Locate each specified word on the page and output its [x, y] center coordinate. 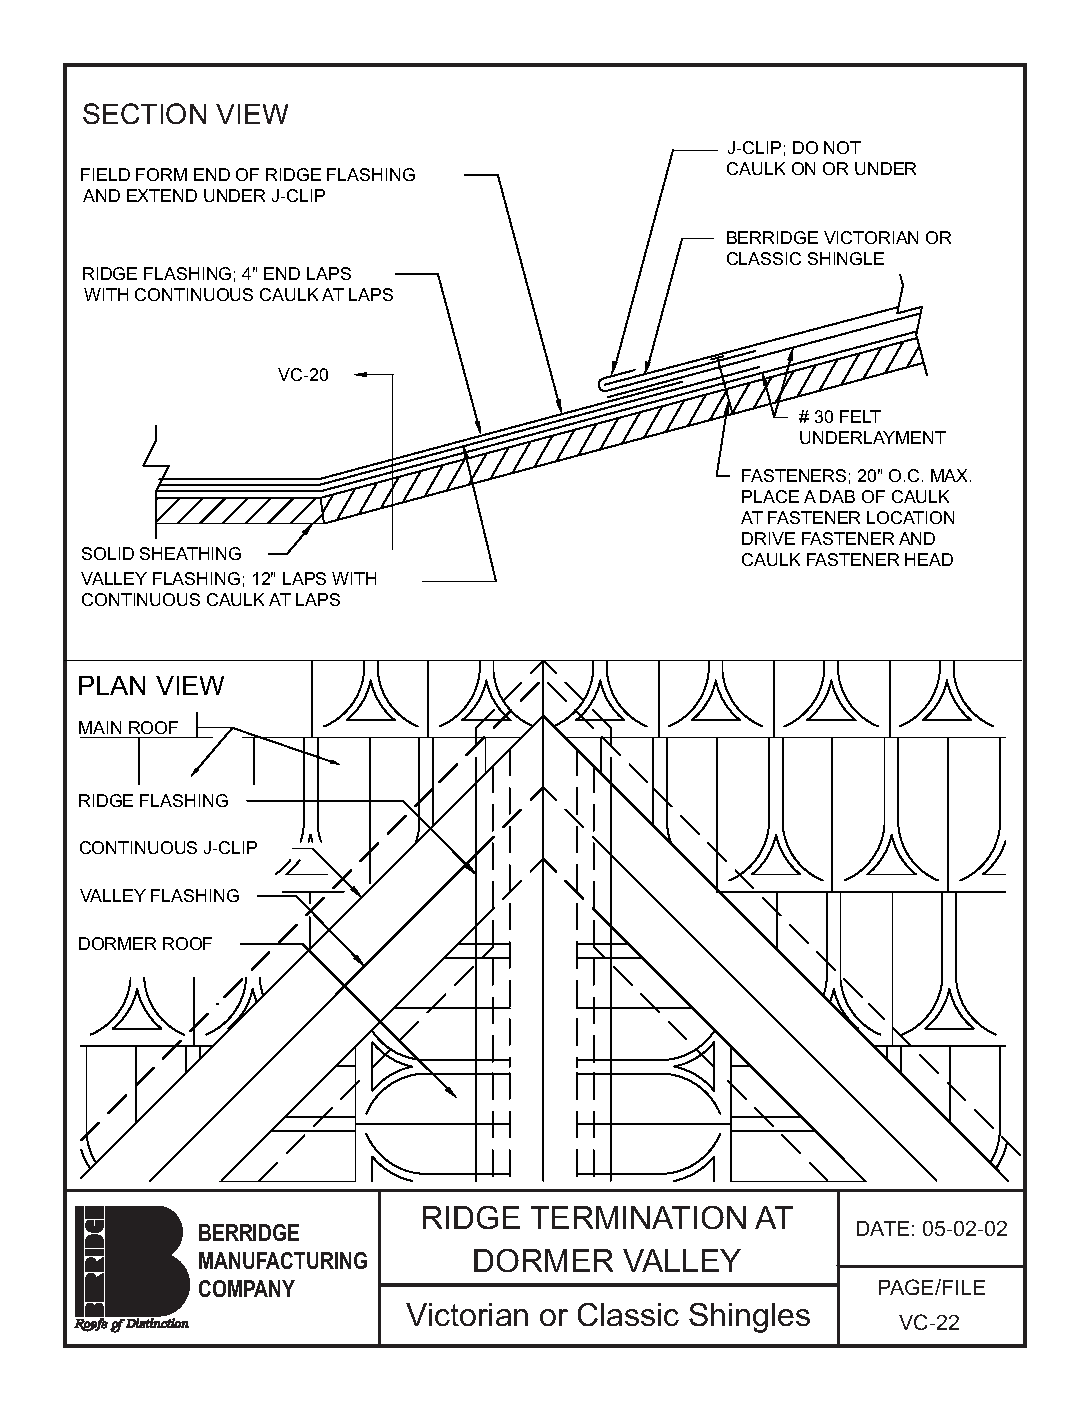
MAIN [100, 727]
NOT [842, 147]
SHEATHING [190, 553]
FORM [161, 174]
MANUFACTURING [283, 1260]
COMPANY [247, 1288]
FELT [860, 416]
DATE [883, 1228]
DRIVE [768, 538]
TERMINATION [638, 1217]
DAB [837, 496]
